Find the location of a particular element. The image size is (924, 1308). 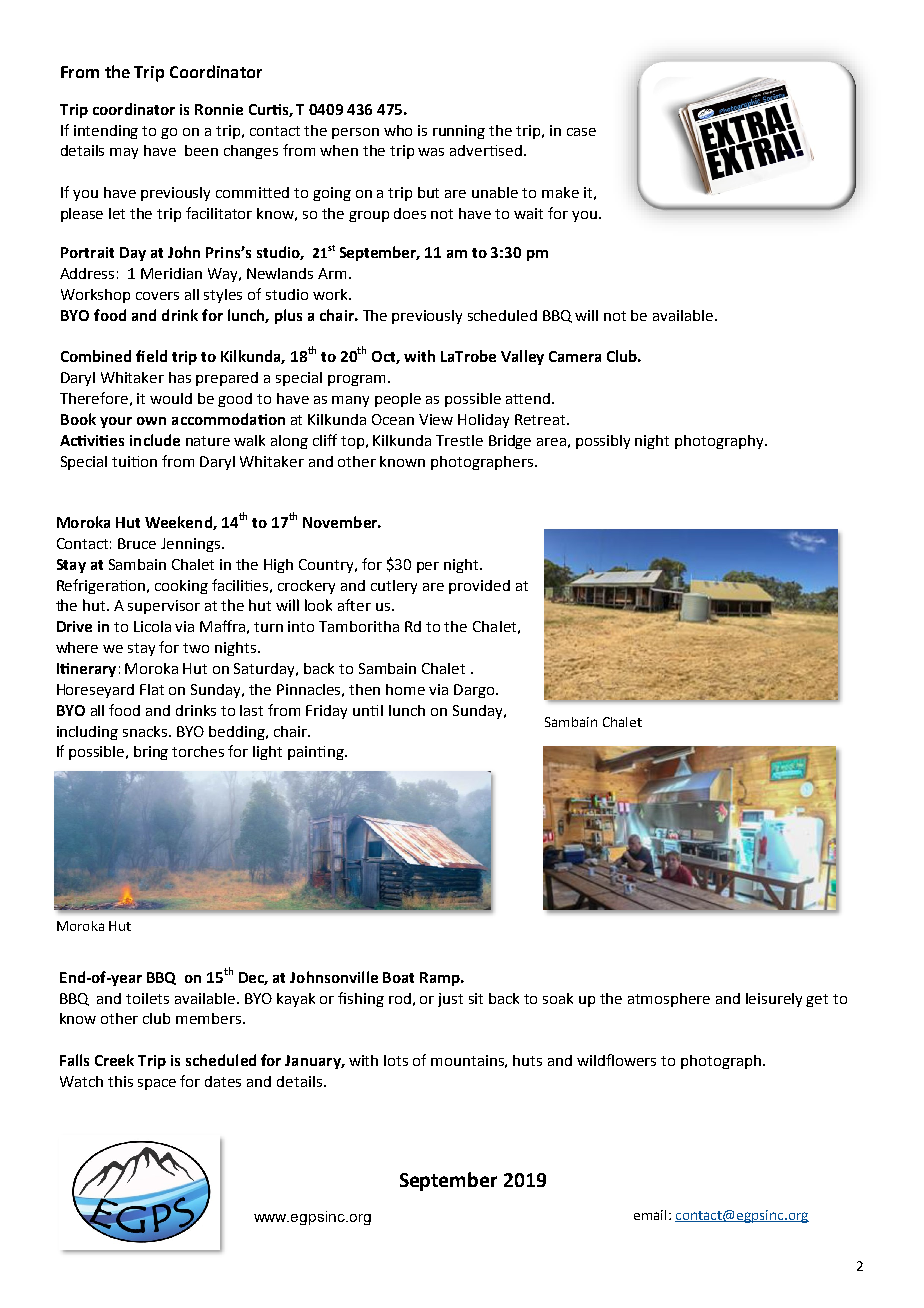

email is located at coordinates (650, 1215).
